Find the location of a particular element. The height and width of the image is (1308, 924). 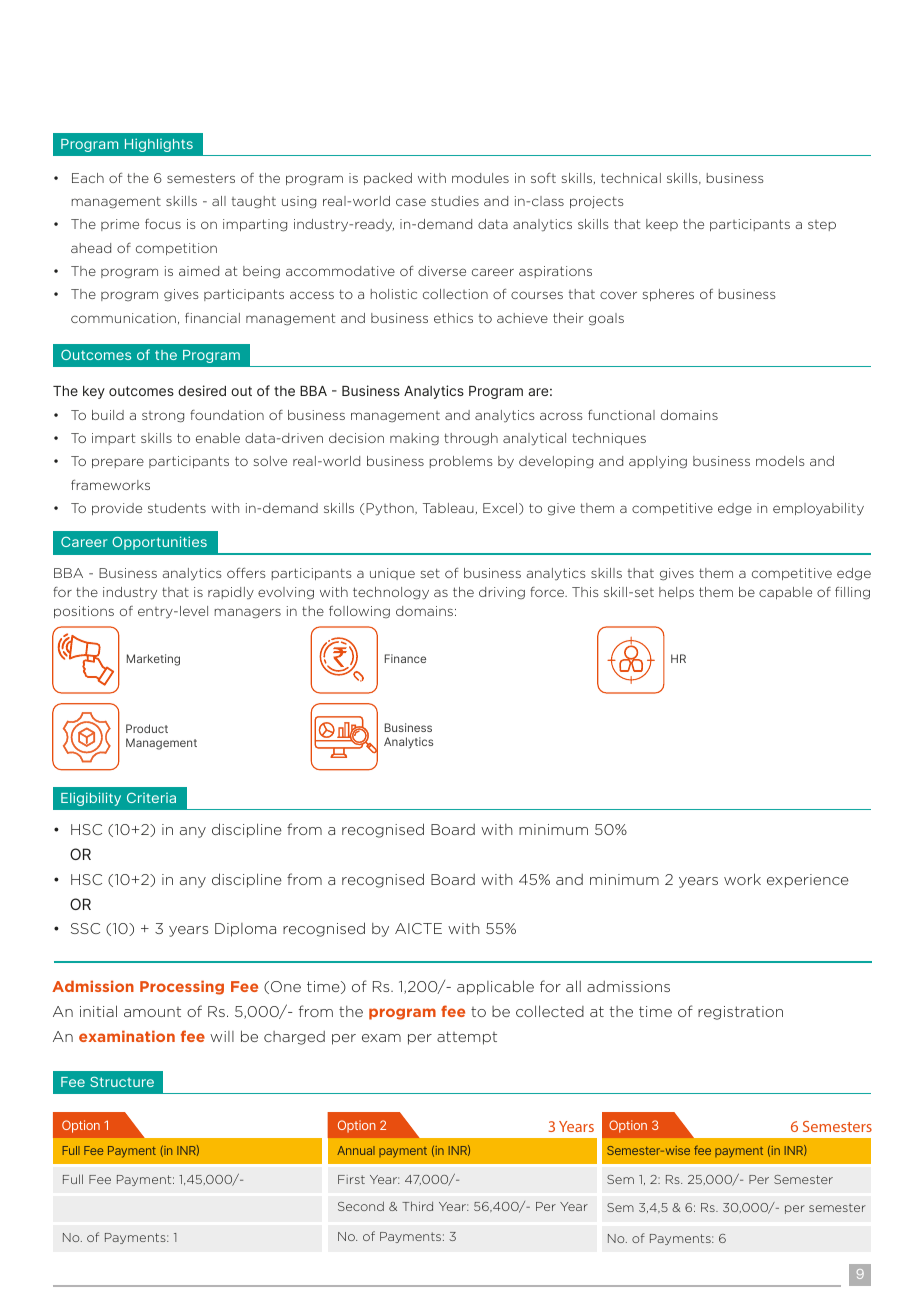

models is located at coordinates (780, 461).
